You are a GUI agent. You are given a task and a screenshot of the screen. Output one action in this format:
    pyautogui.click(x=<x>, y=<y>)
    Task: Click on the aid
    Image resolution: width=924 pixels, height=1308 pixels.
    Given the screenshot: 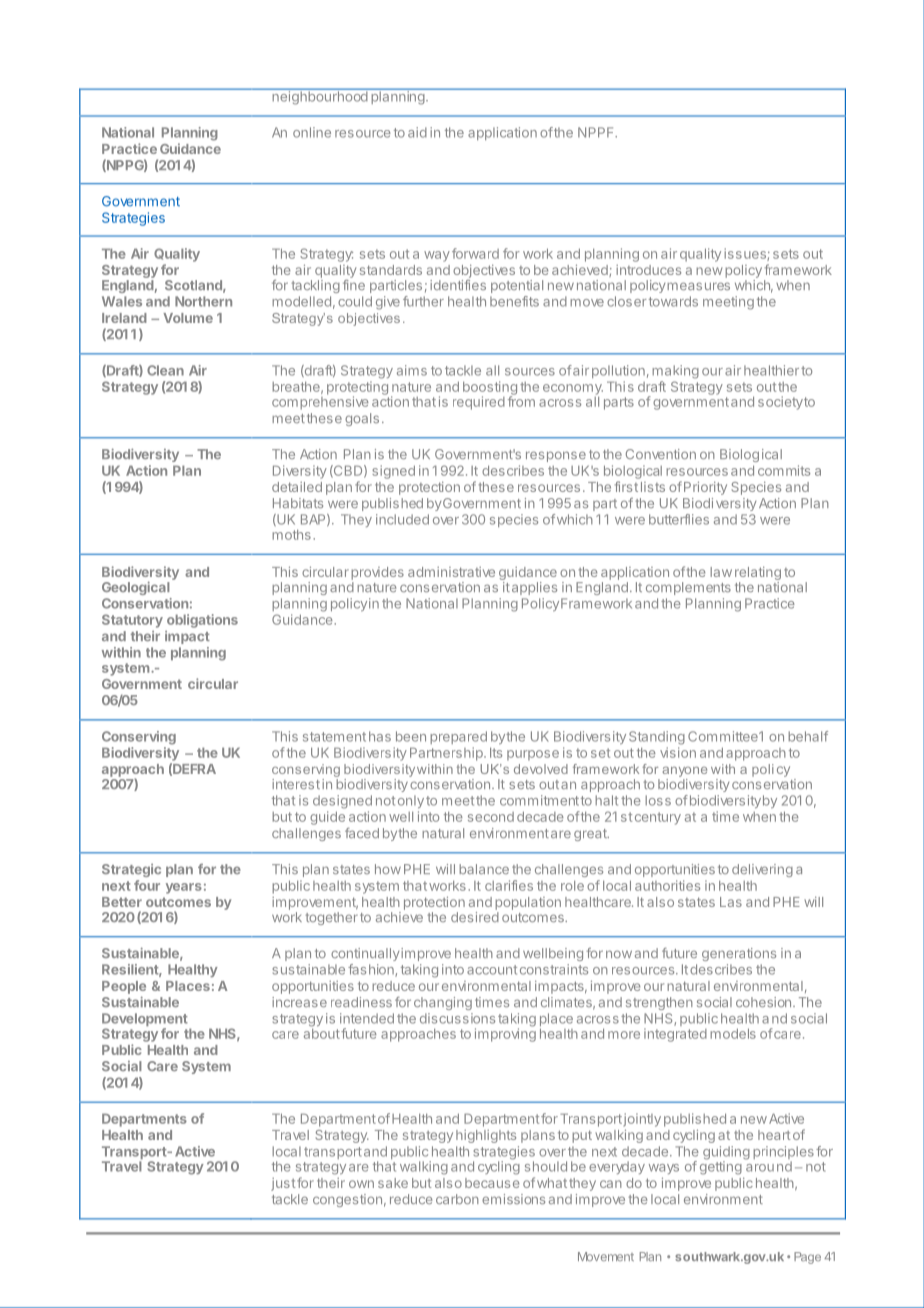 What is the action you would take?
    pyautogui.click(x=417, y=132)
